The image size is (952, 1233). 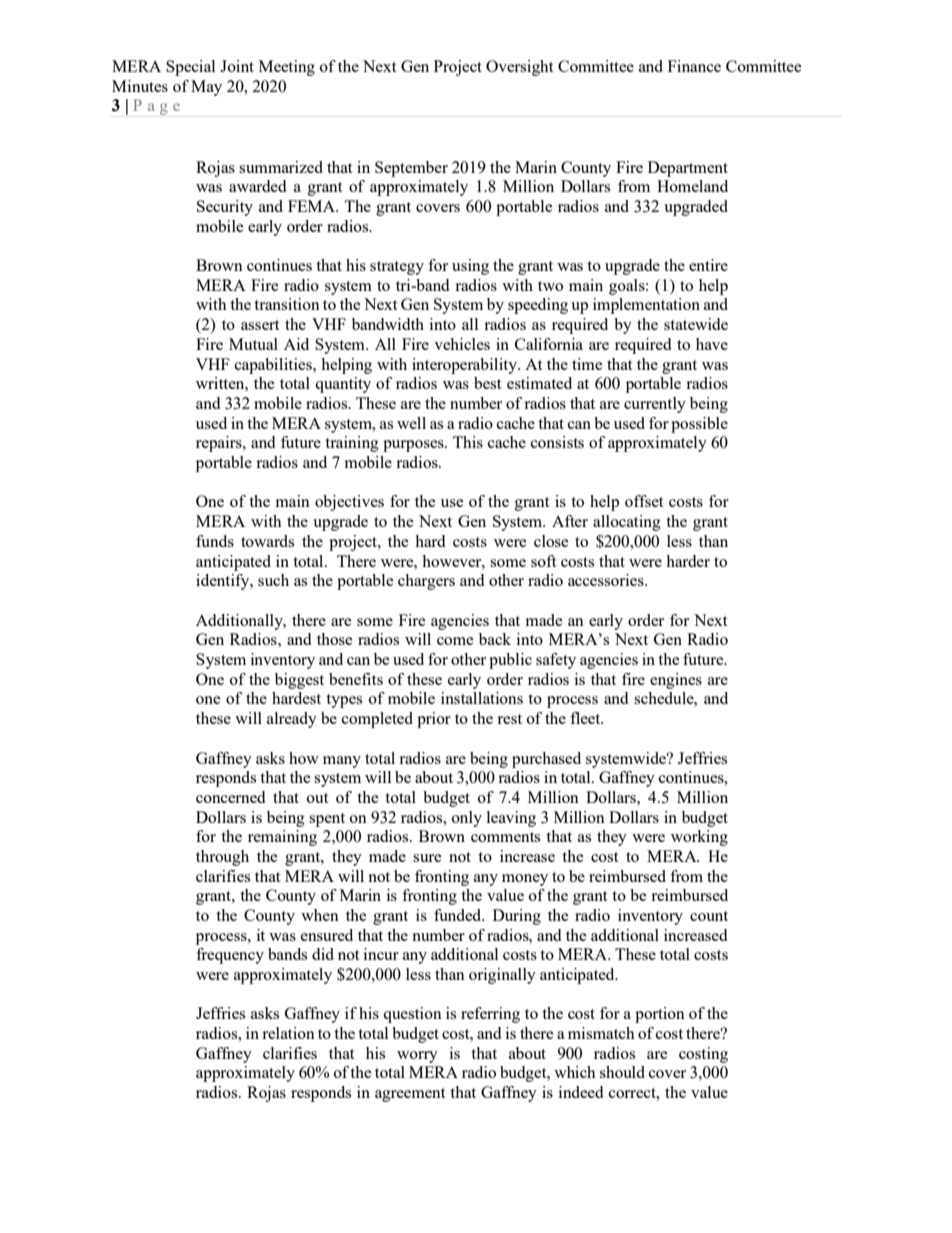 What do you see at coordinates (411, 423) in the screenshot?
I see `well` at bounding box center [411, 423].
